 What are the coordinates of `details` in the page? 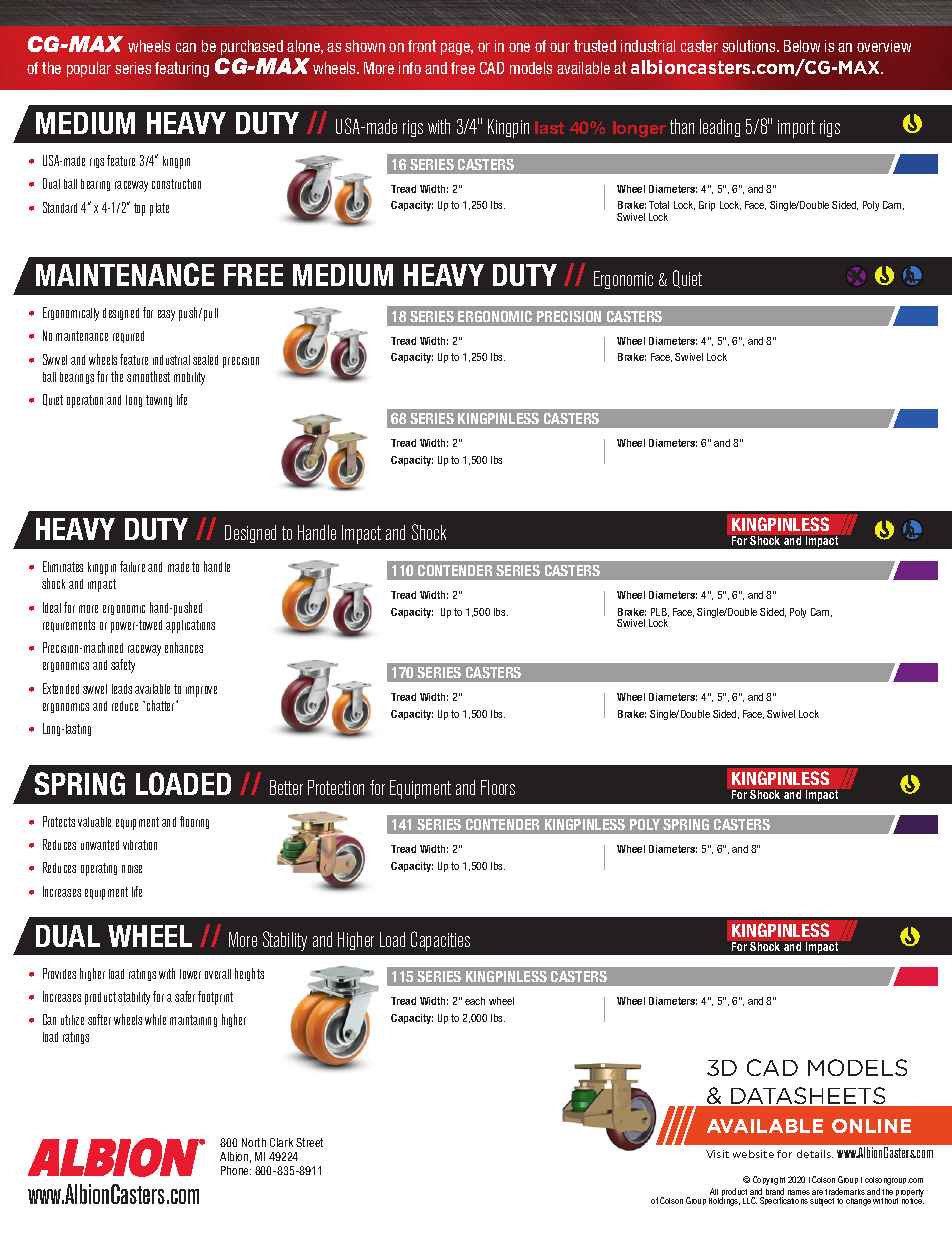 It's located at (815, 1154).
